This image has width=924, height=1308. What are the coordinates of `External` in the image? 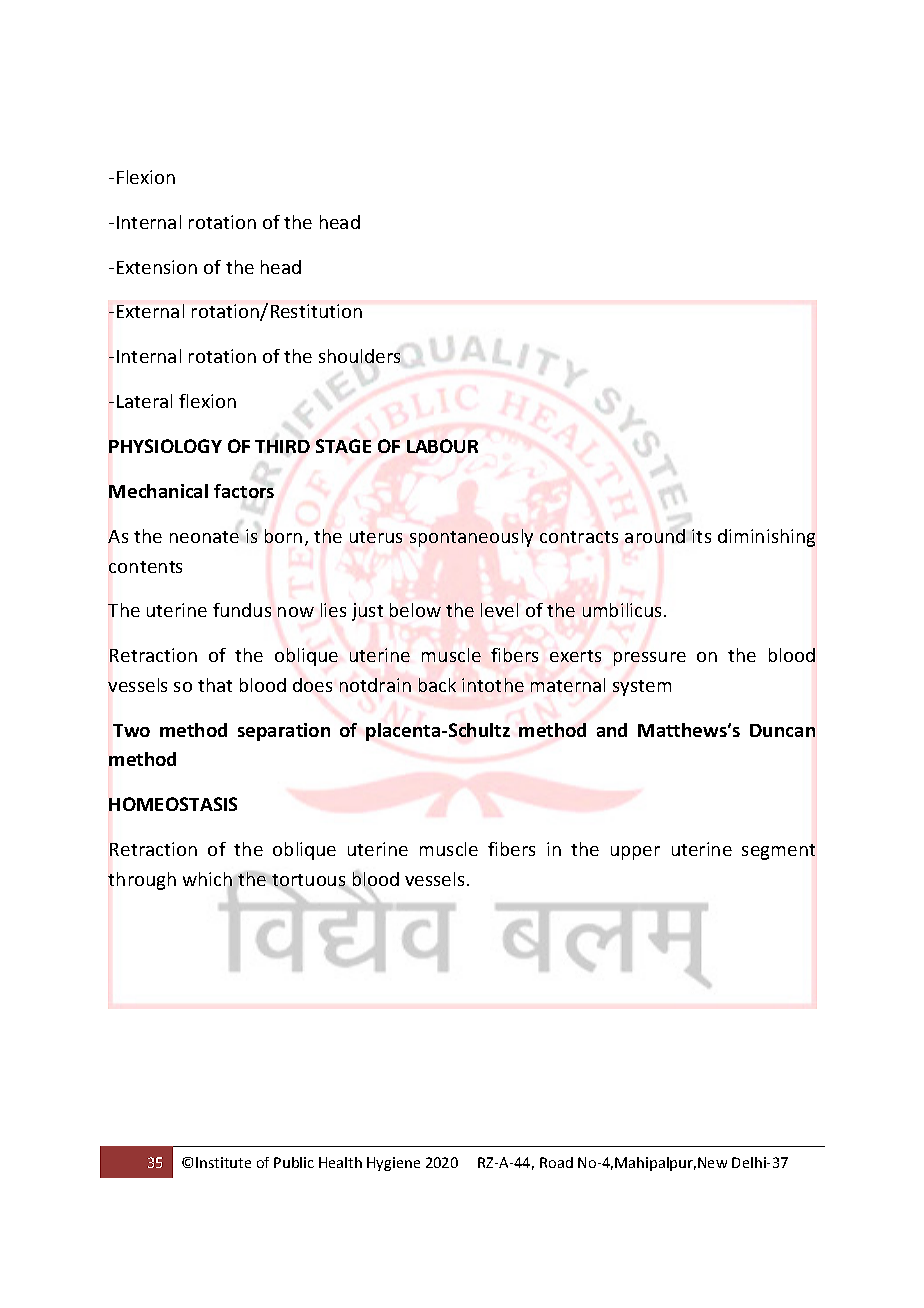 It's located at (150, 311).
